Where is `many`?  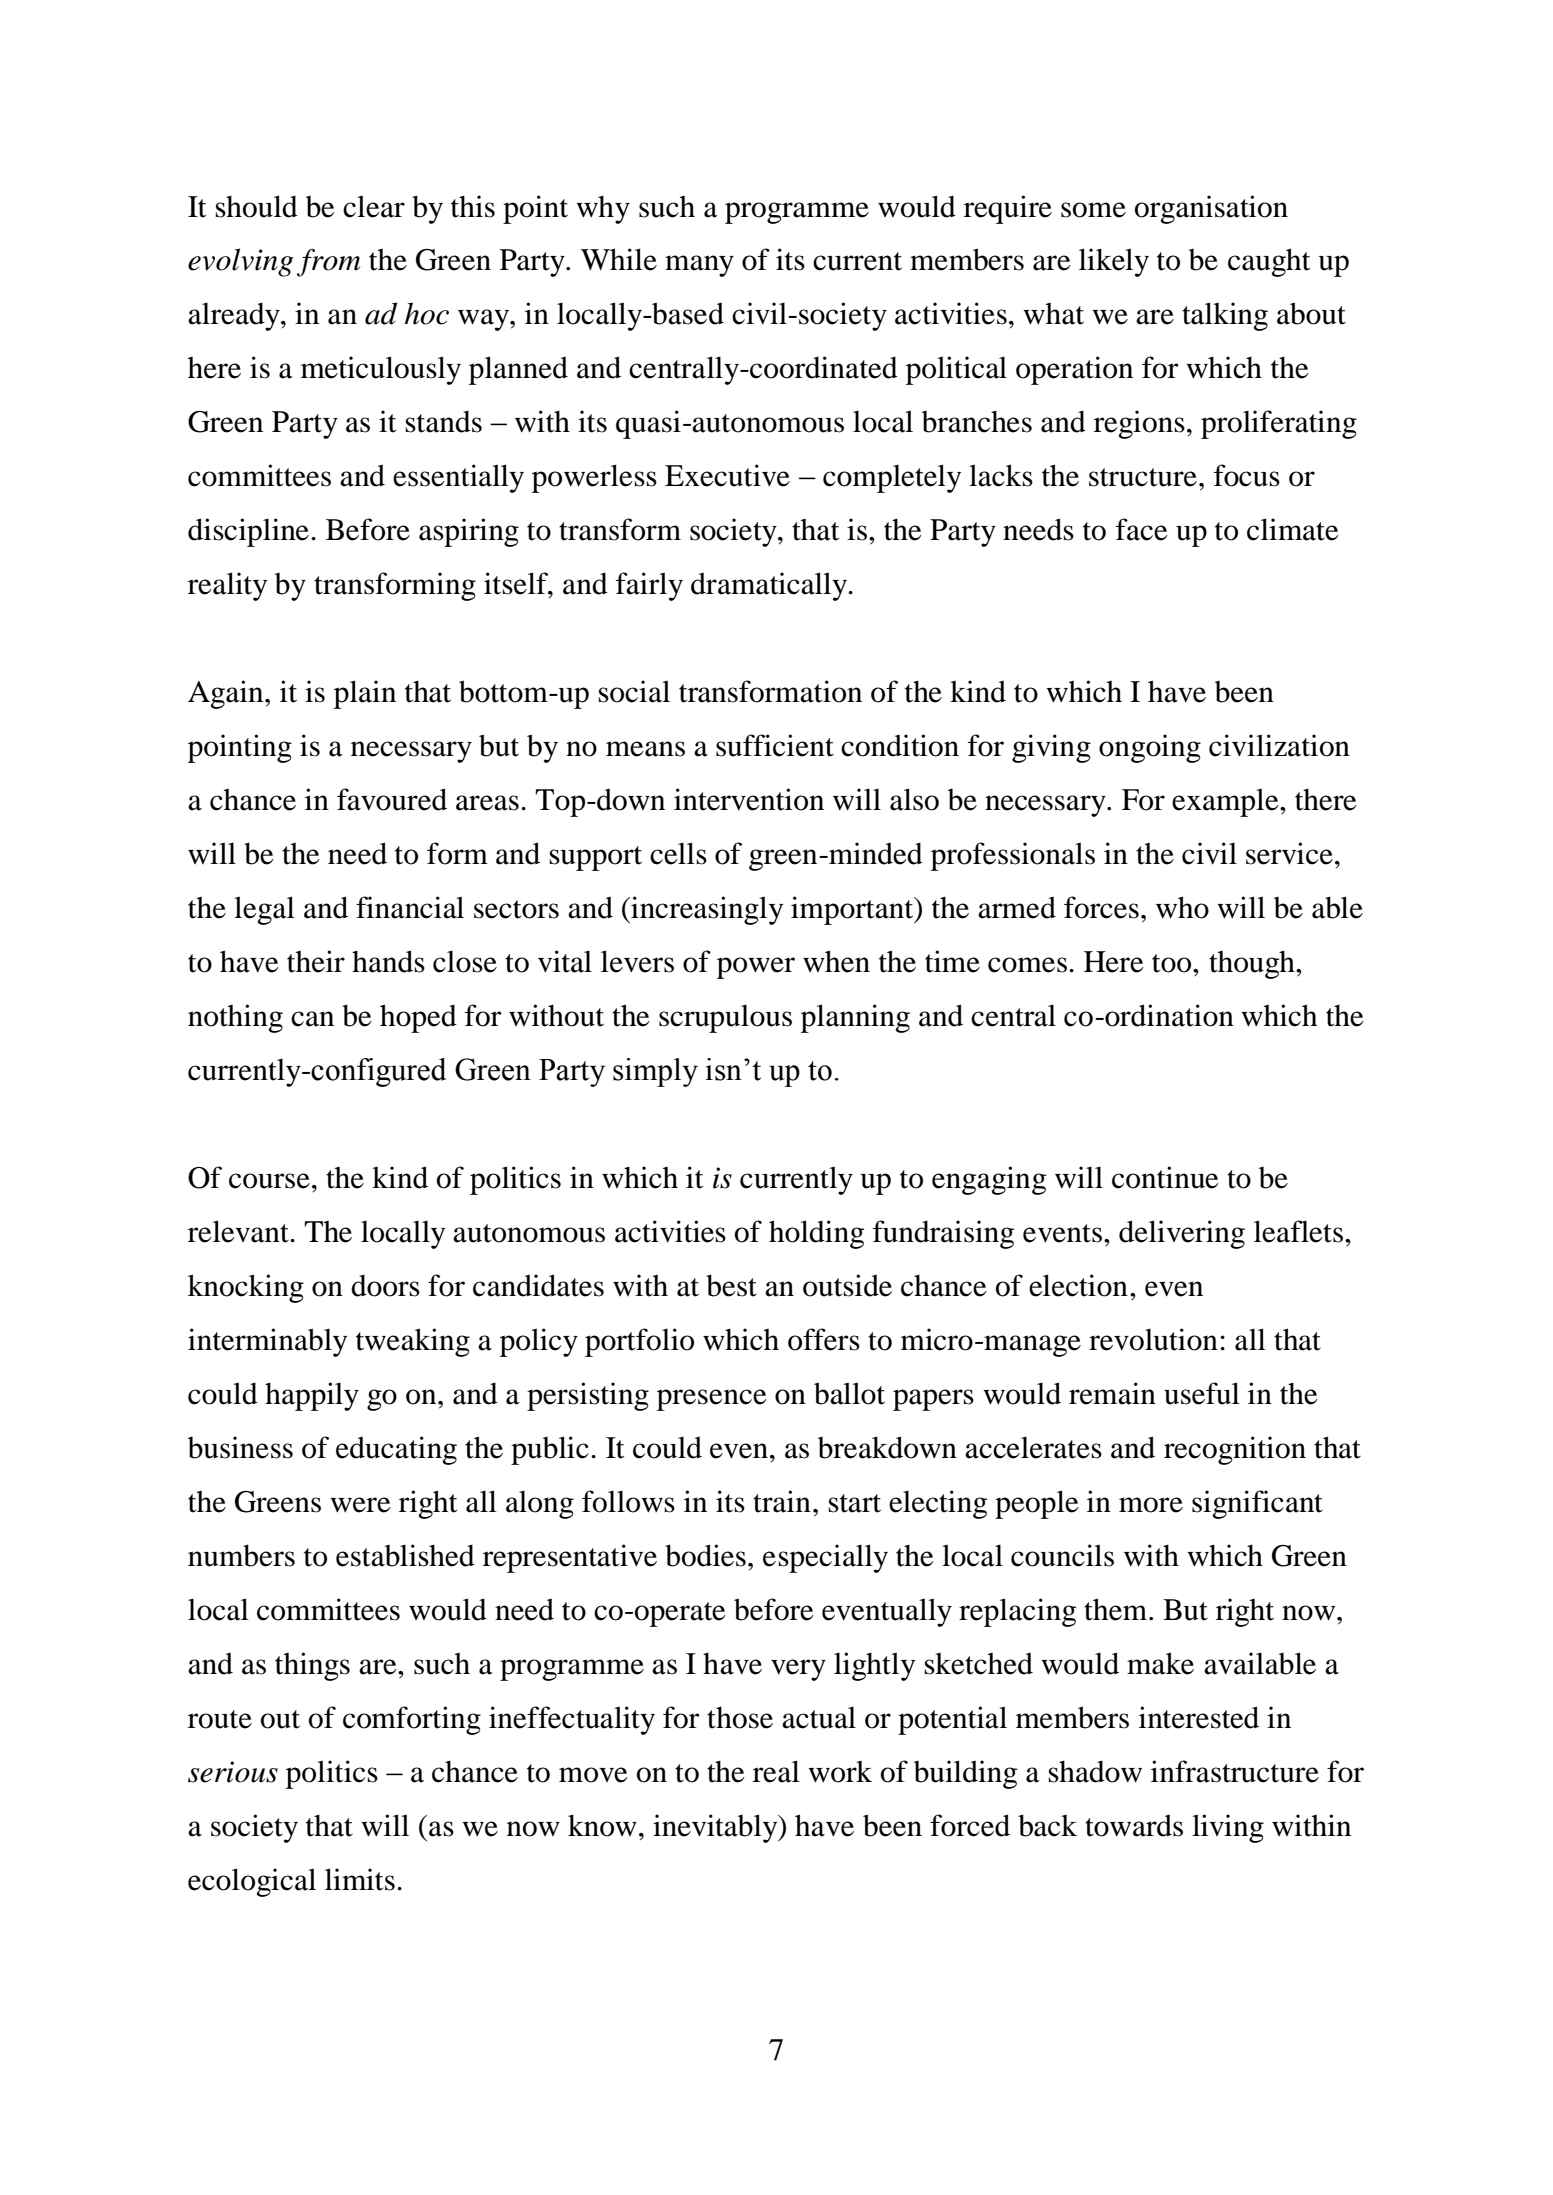
many is located at coordinates (699, 266).
